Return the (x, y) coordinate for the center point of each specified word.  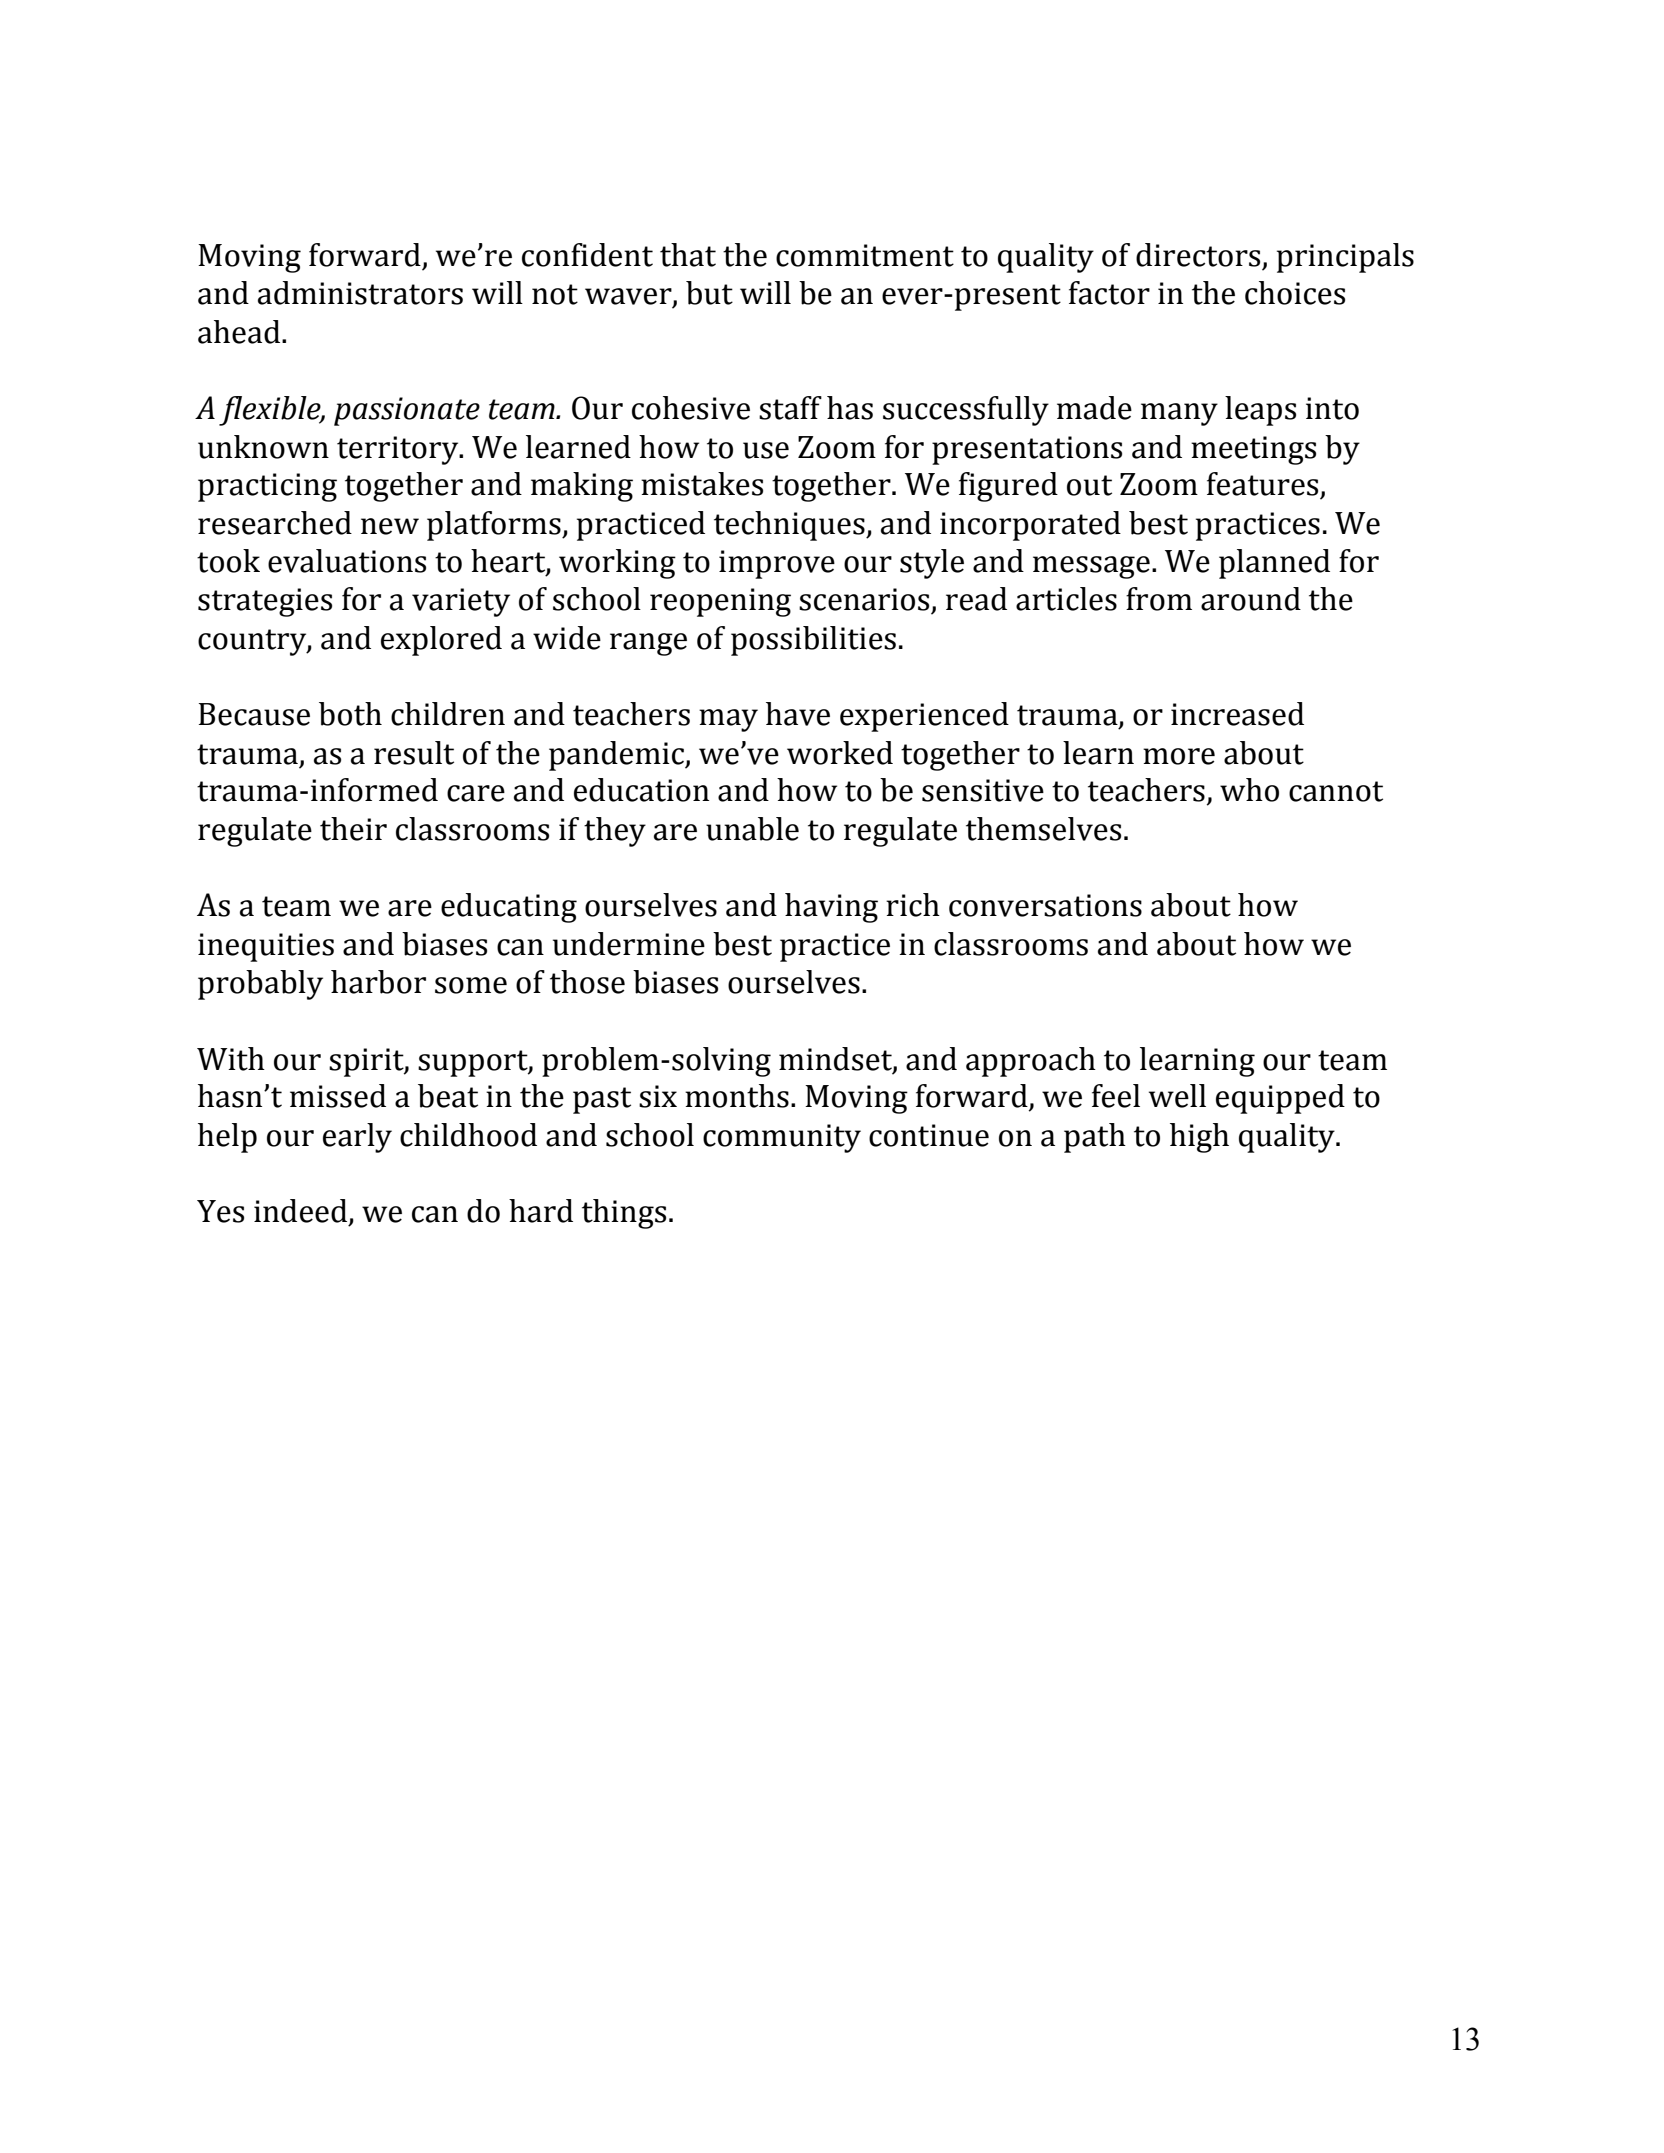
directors (1198, 255)
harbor (378, 982)
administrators (360, 293)
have (798, 714)
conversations (1045, 905)
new (390, 526)
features (1262, 484)
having (831, 908)
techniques (790, 526)
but (709, 293)
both (350, 714)
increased (1237, 714)
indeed (302, 1212)
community (782, 1138)
